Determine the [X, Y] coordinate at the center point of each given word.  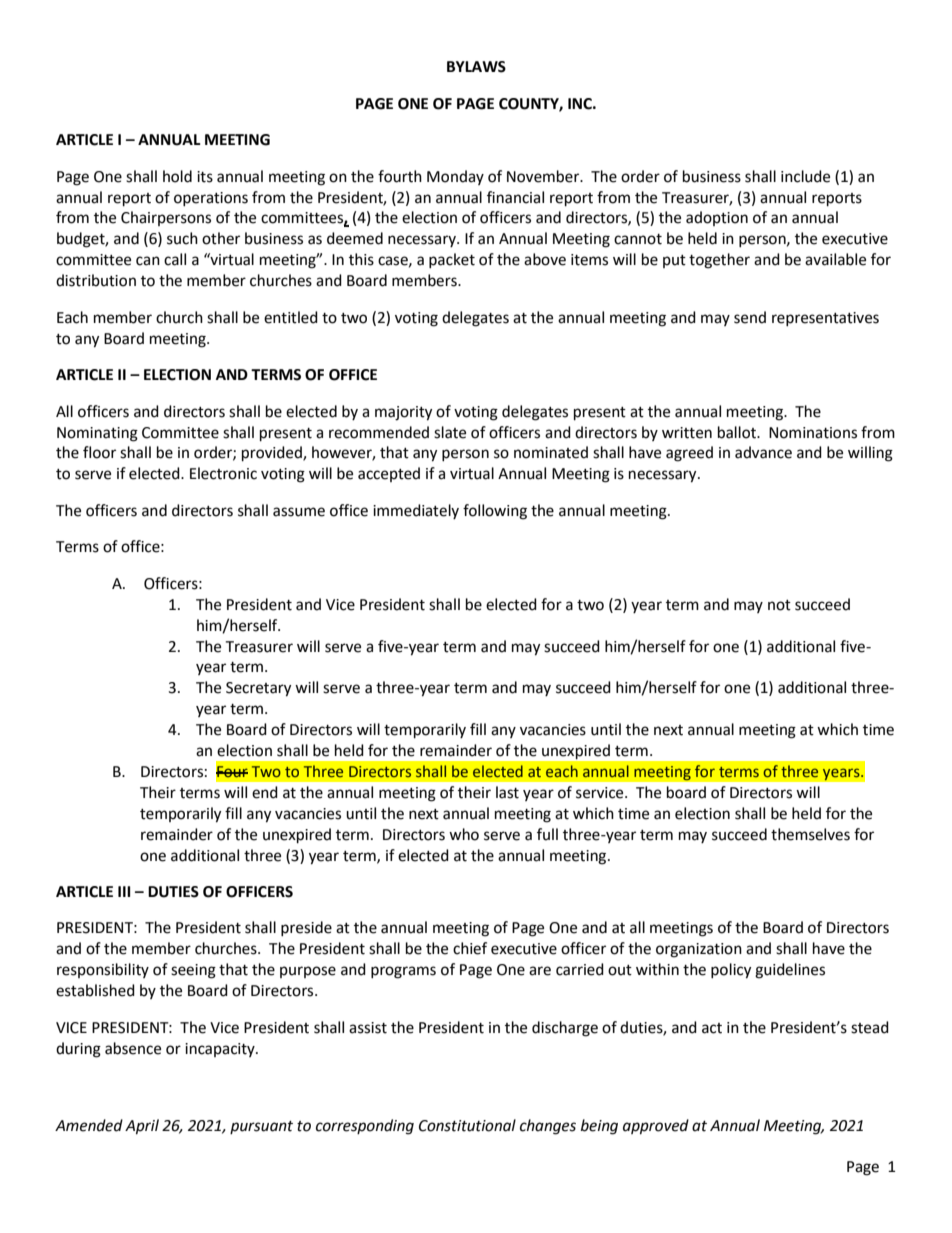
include [805, 176]
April [142, 1127]
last [507, 792]
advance [763, 452]
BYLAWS [476, 67]
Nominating [97, 434]
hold [177, 176]
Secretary [258, 689]
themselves [810, 834]
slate [450, 432]
